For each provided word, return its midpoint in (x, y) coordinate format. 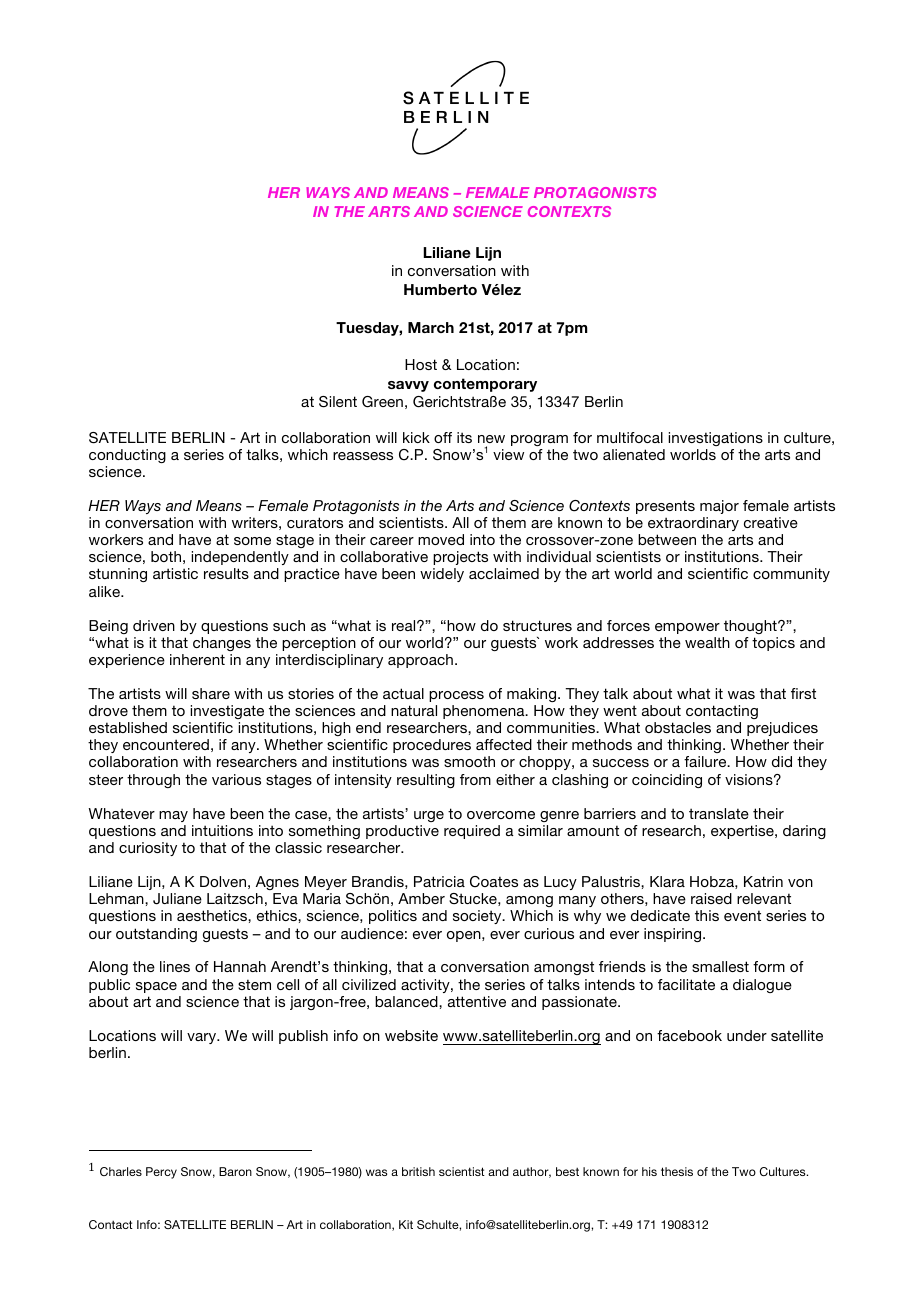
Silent (338, 402)
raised (711, 898)
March (431, 327)
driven (154, 625)
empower (687, 628)
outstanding (156, 935)
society (478, 917)
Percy (161, 1173)
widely (442, 575)
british (418, 1171)
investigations (715, 439)
